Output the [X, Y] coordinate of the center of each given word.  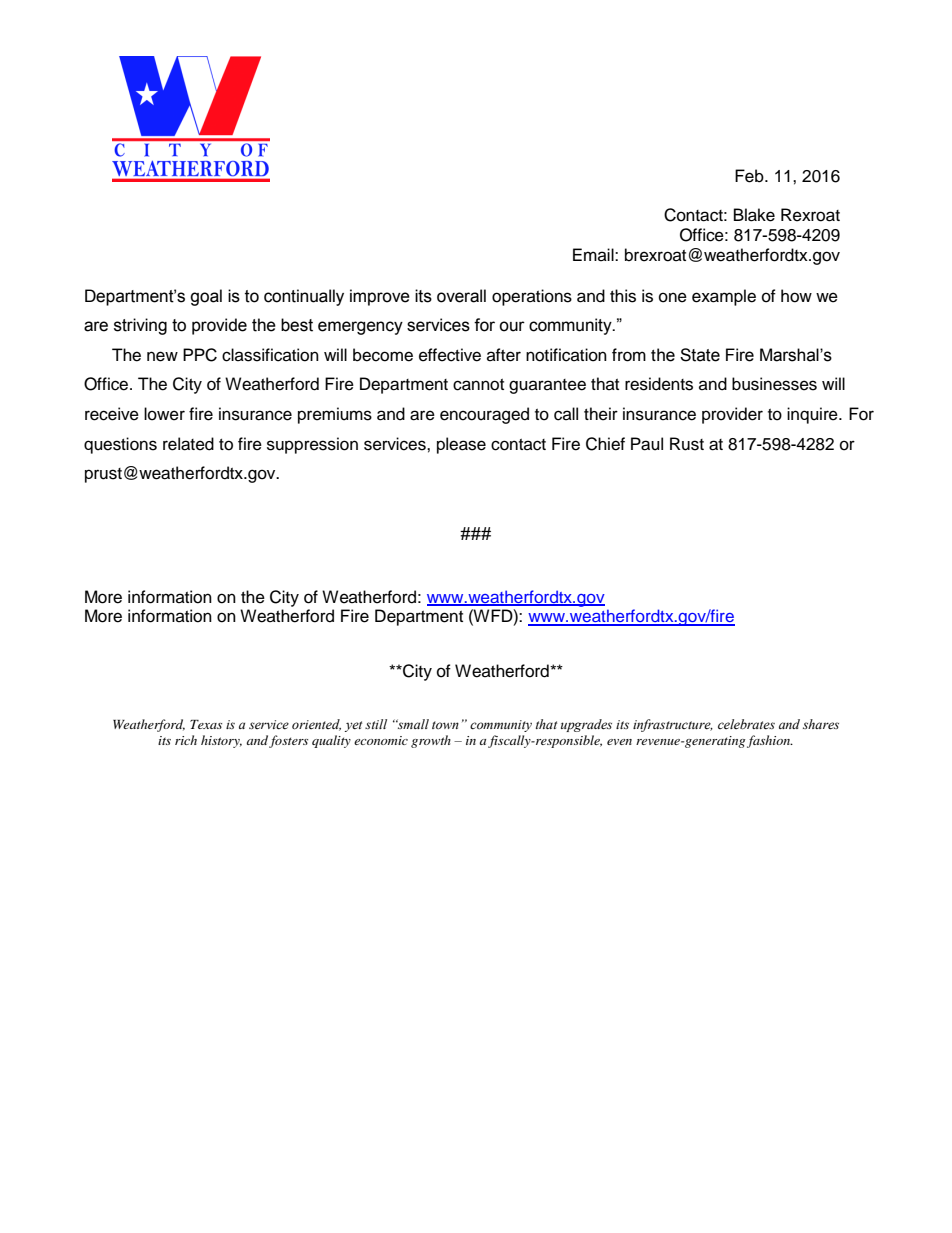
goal [206, 297]
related [188, 444]
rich [186, 740]
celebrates [746, 724]
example [724, 297]
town [445, 725]
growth [431, 741]
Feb [750, 176]
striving [140, 326]
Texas [206, 724]
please [461, 445]
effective [450, 355]
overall [461, 296]
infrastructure [673, 725]
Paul [647, 444]
